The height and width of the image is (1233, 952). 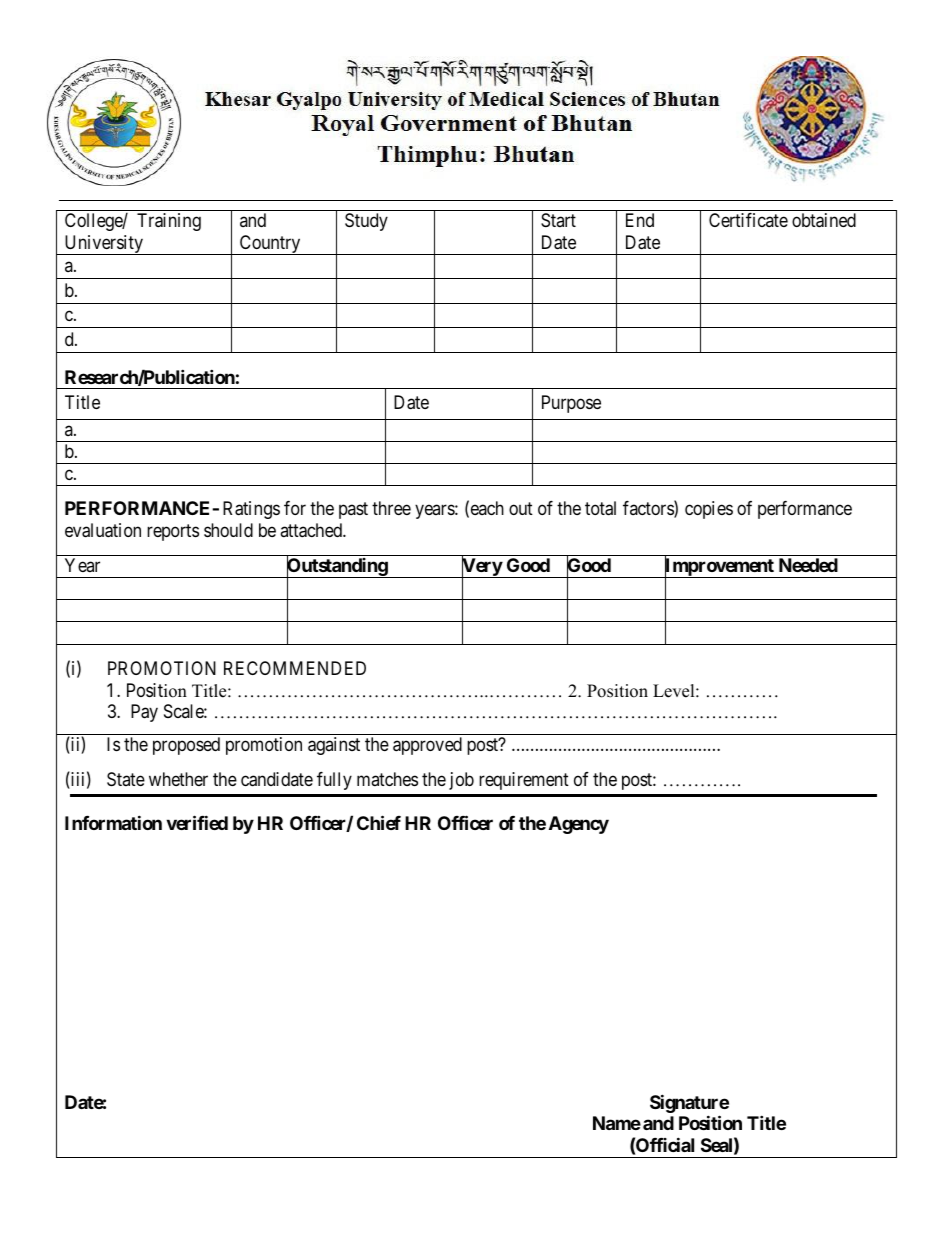 I want to click on verified, so click(x=197, y=822).
